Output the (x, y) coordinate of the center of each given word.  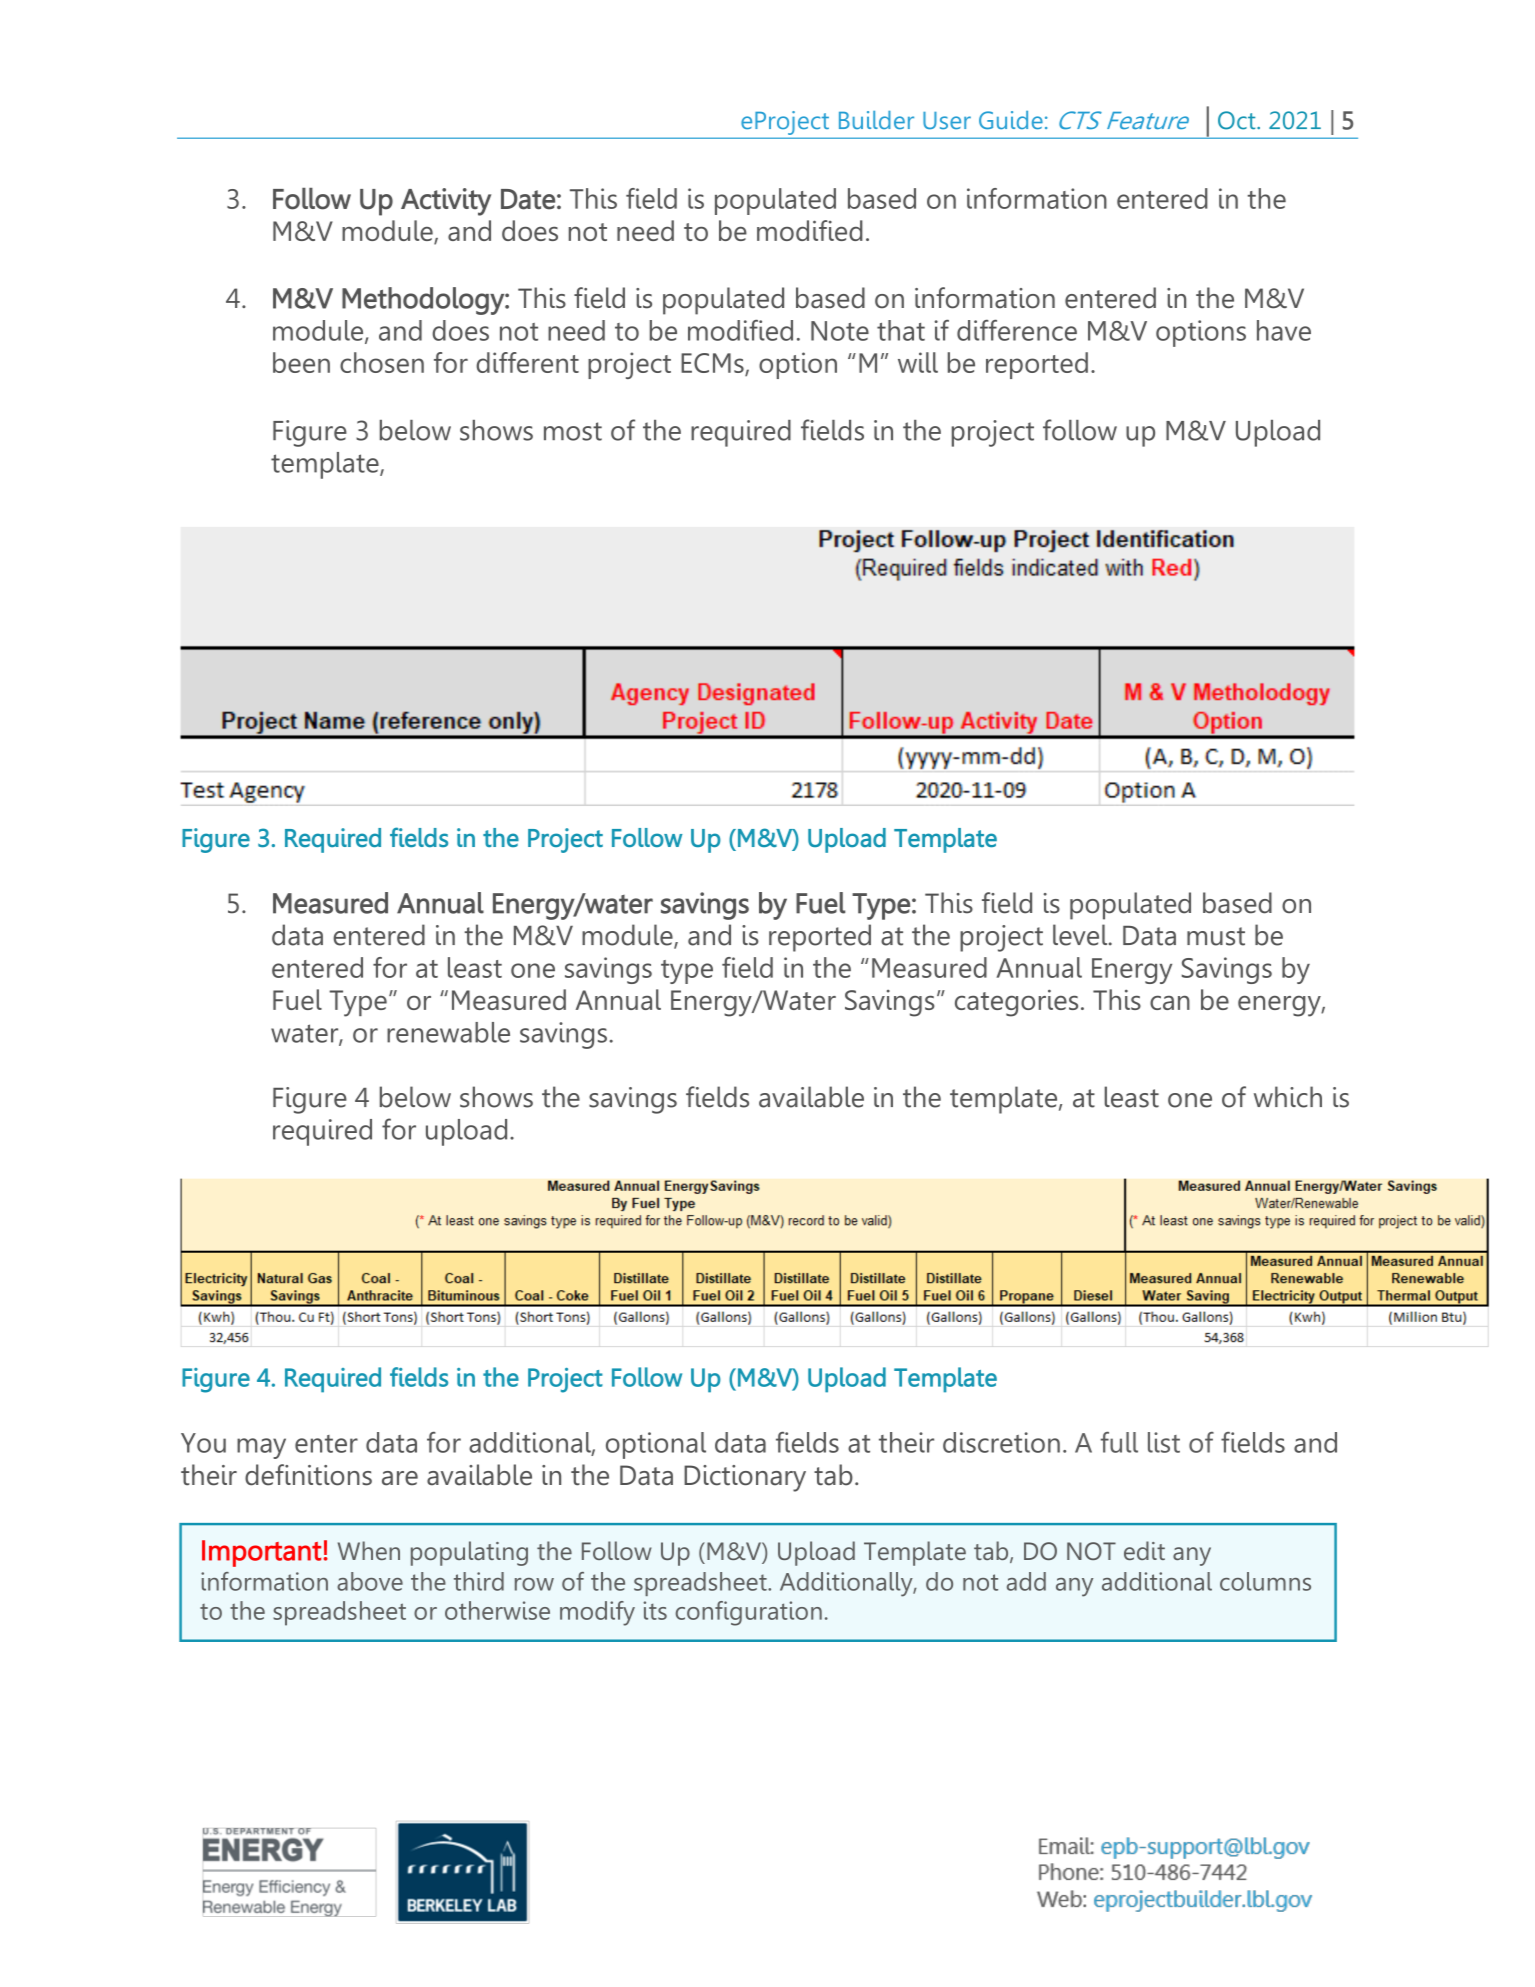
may (261, 1448)
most (573, 431)
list (1164, 1442)
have (1284, 330)
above (370, 1581)
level (1081, 935)
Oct (1238, 120)
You (203, 1443)
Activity (446, 202)
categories (1016, 1003)
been (301, 362)
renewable (448, 1032)
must (1216, 936)
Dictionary (745, 1478)
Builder (876, 120)
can (1170, 1002)
